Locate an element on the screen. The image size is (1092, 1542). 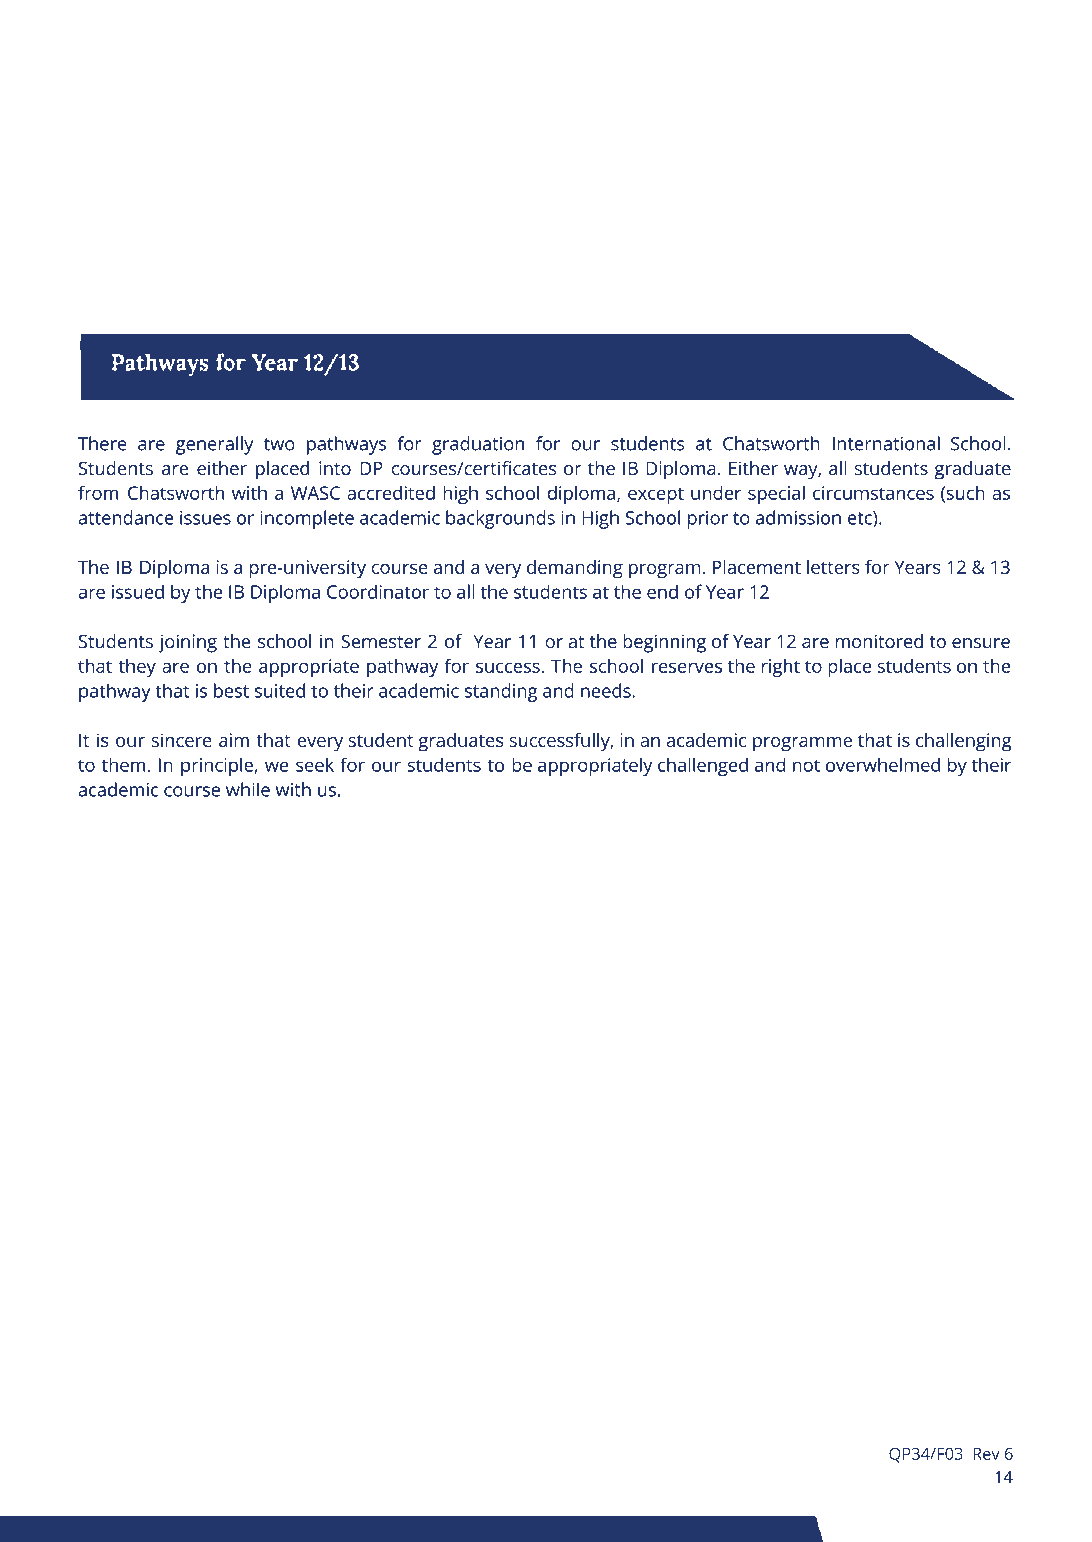
overwhelmed is located at coordinates (883, 764).
